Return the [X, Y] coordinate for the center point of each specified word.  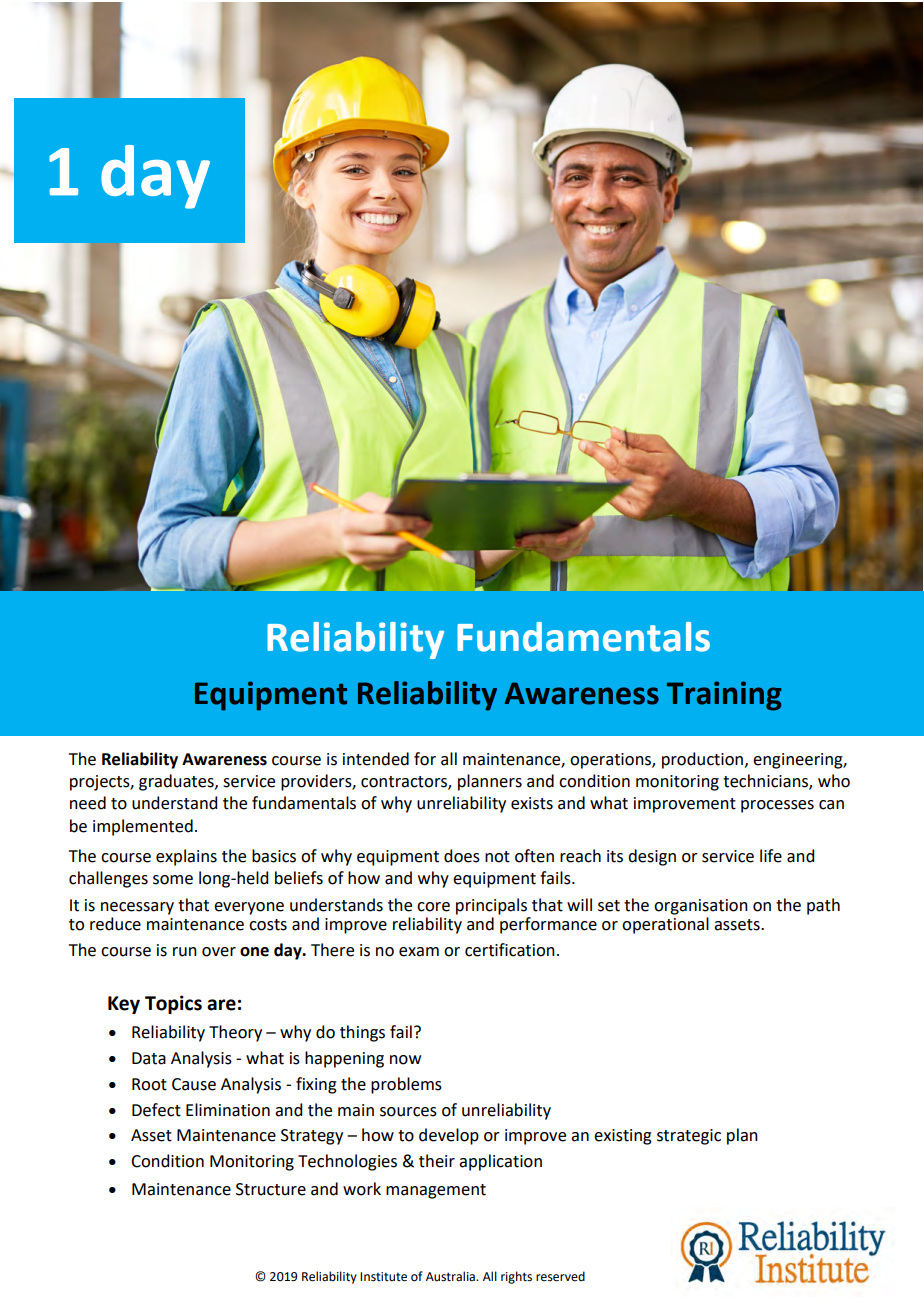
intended [376, 759]
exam [419, 952]
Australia [451, 1276]
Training [724, 696]
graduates [177, 782]
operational [665, 924]
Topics [173, 1004]
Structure [271, 1189]
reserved [560, 1276]
